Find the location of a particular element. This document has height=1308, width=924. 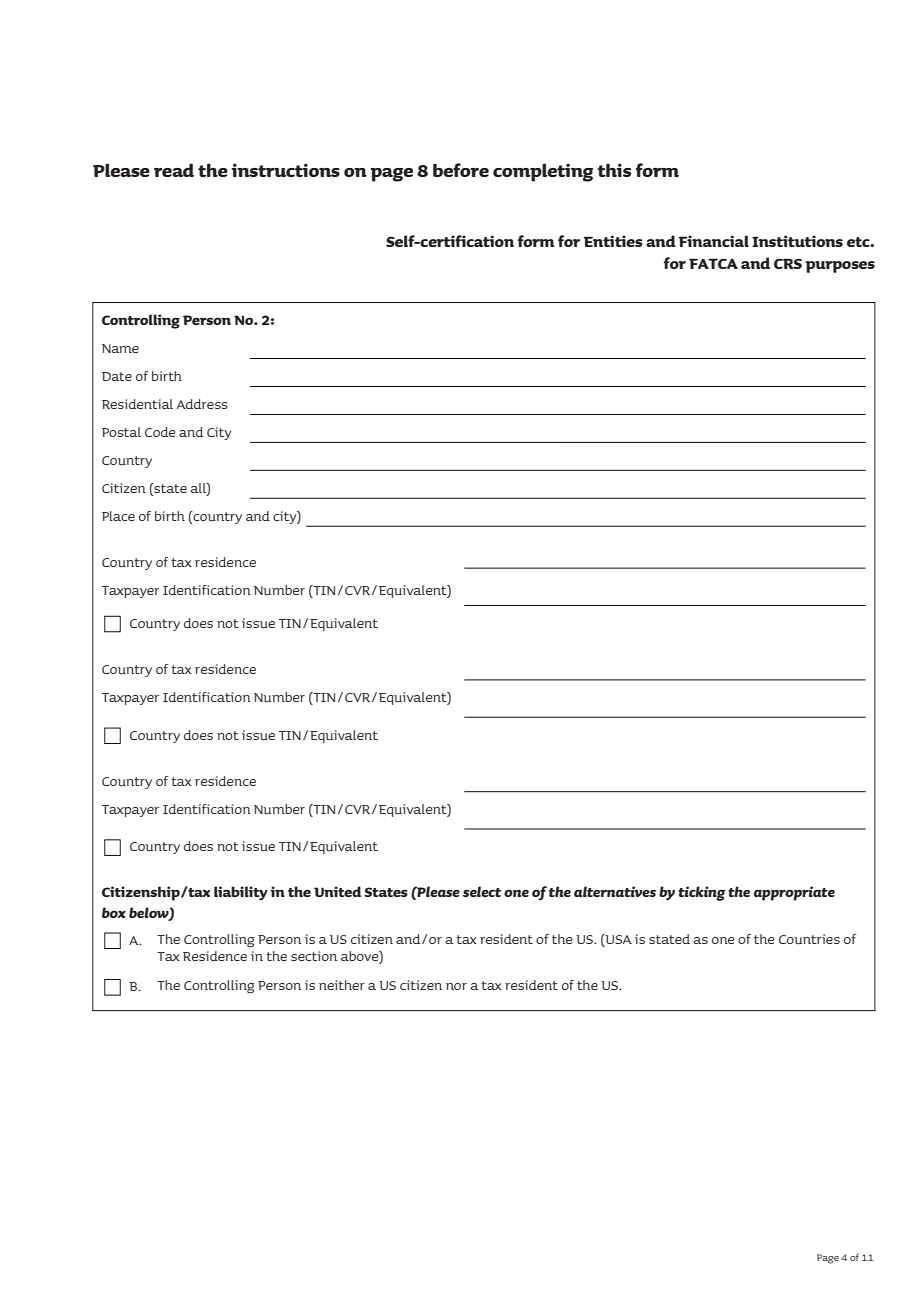

select is located at coordinates (482, 891).
